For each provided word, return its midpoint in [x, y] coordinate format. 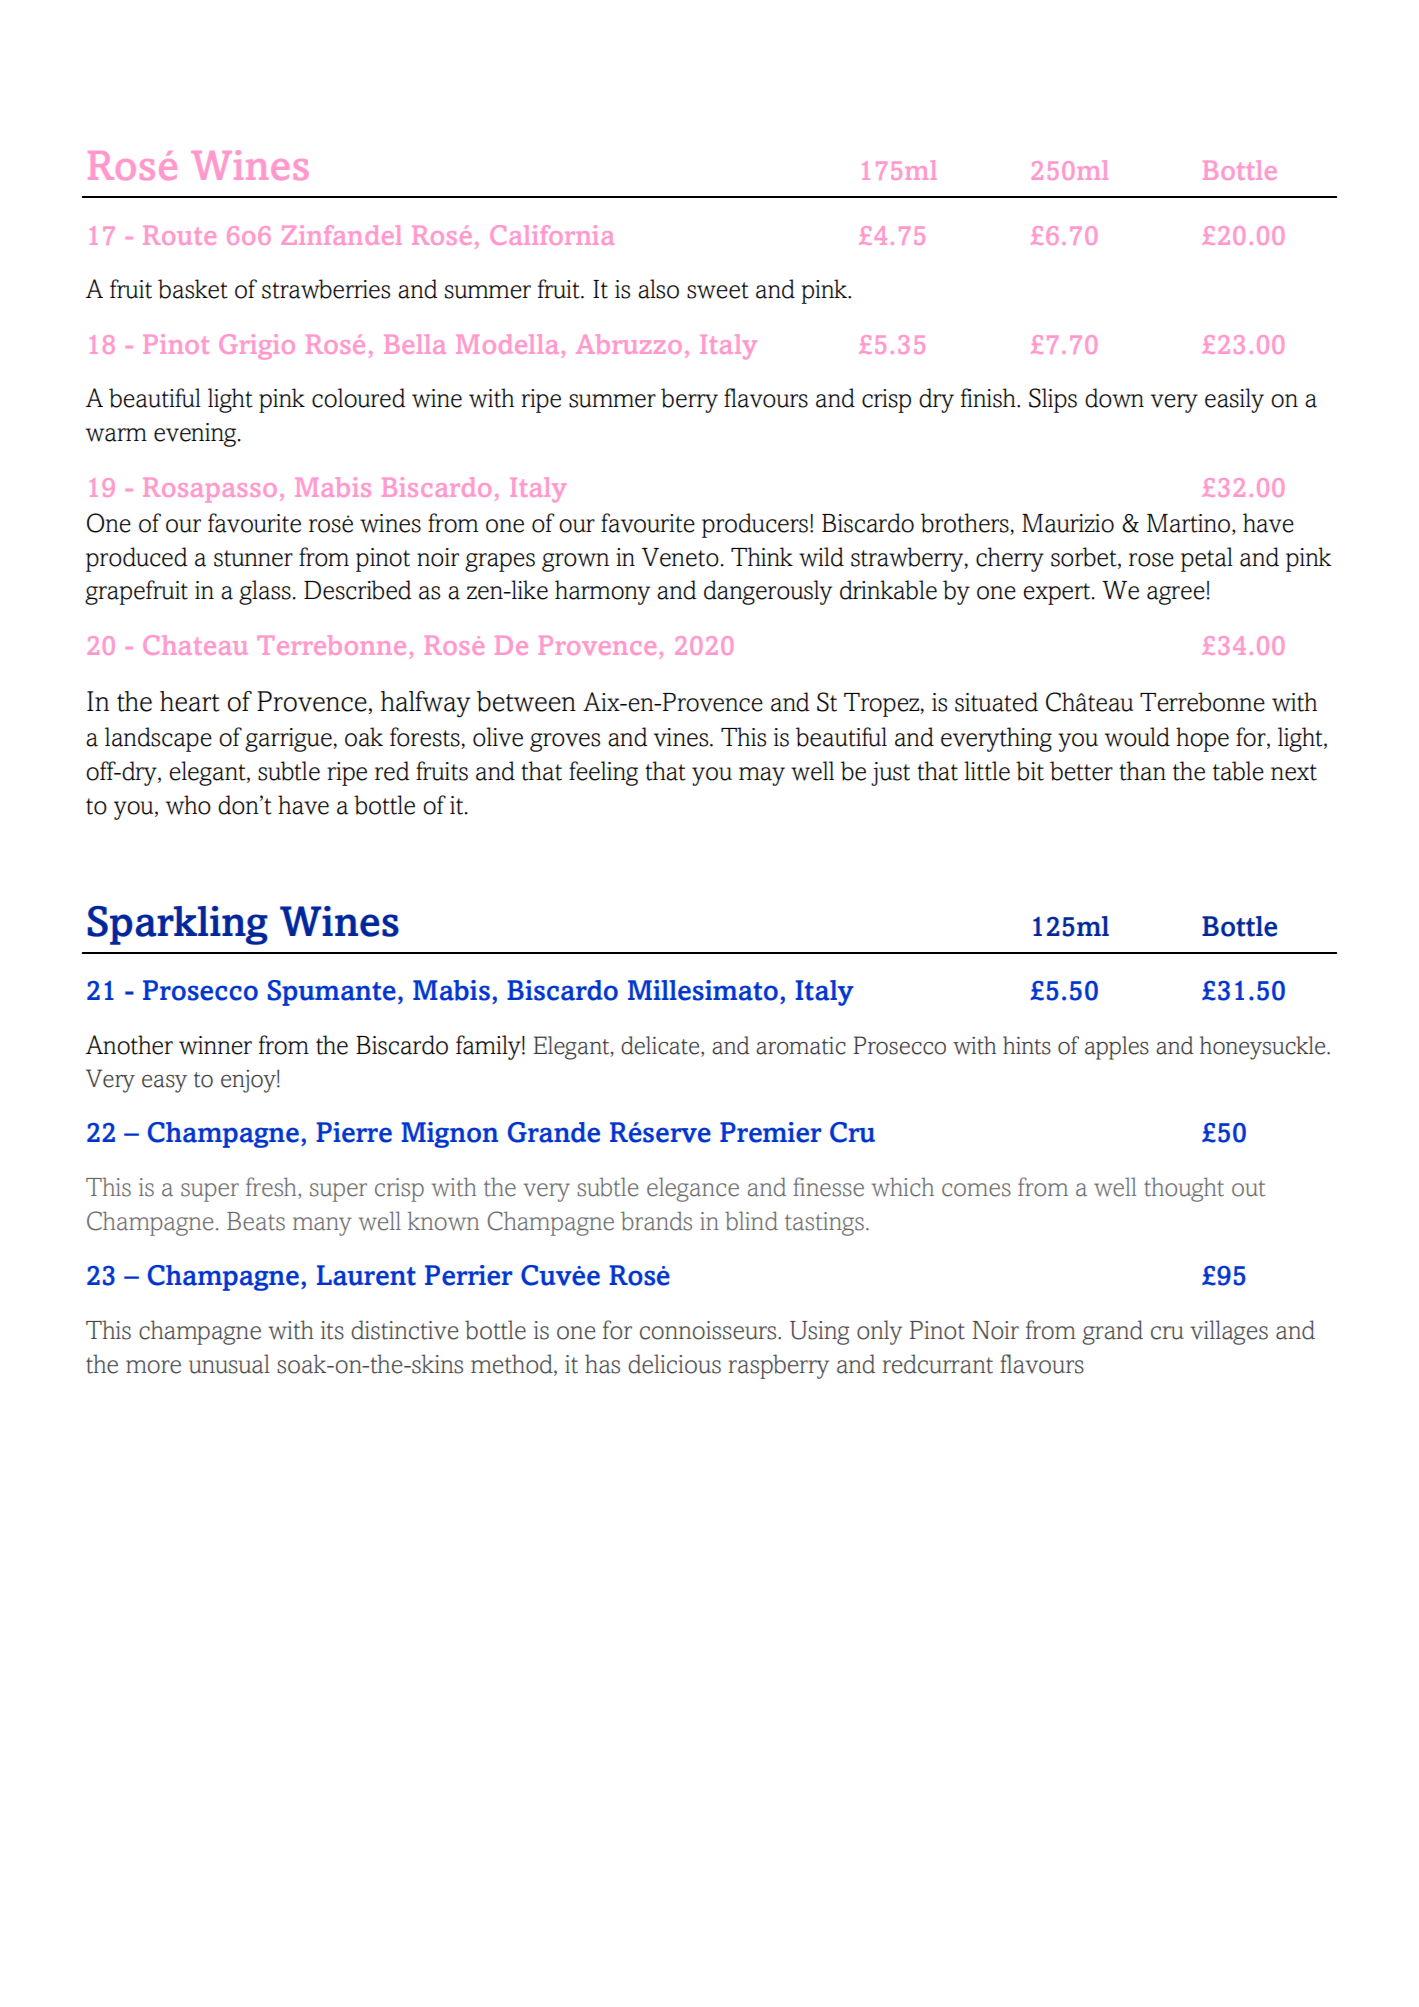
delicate [661, 1046]
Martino [1188, 523]
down [1114, 398]
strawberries [326, 289]
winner [215, 1045]
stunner [253, 558]
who [188, 805]
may [762, 776]
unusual [229, 1364]
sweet [718, 290]
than [1142, 771]
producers [755, 525]
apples [1117, 1048]
